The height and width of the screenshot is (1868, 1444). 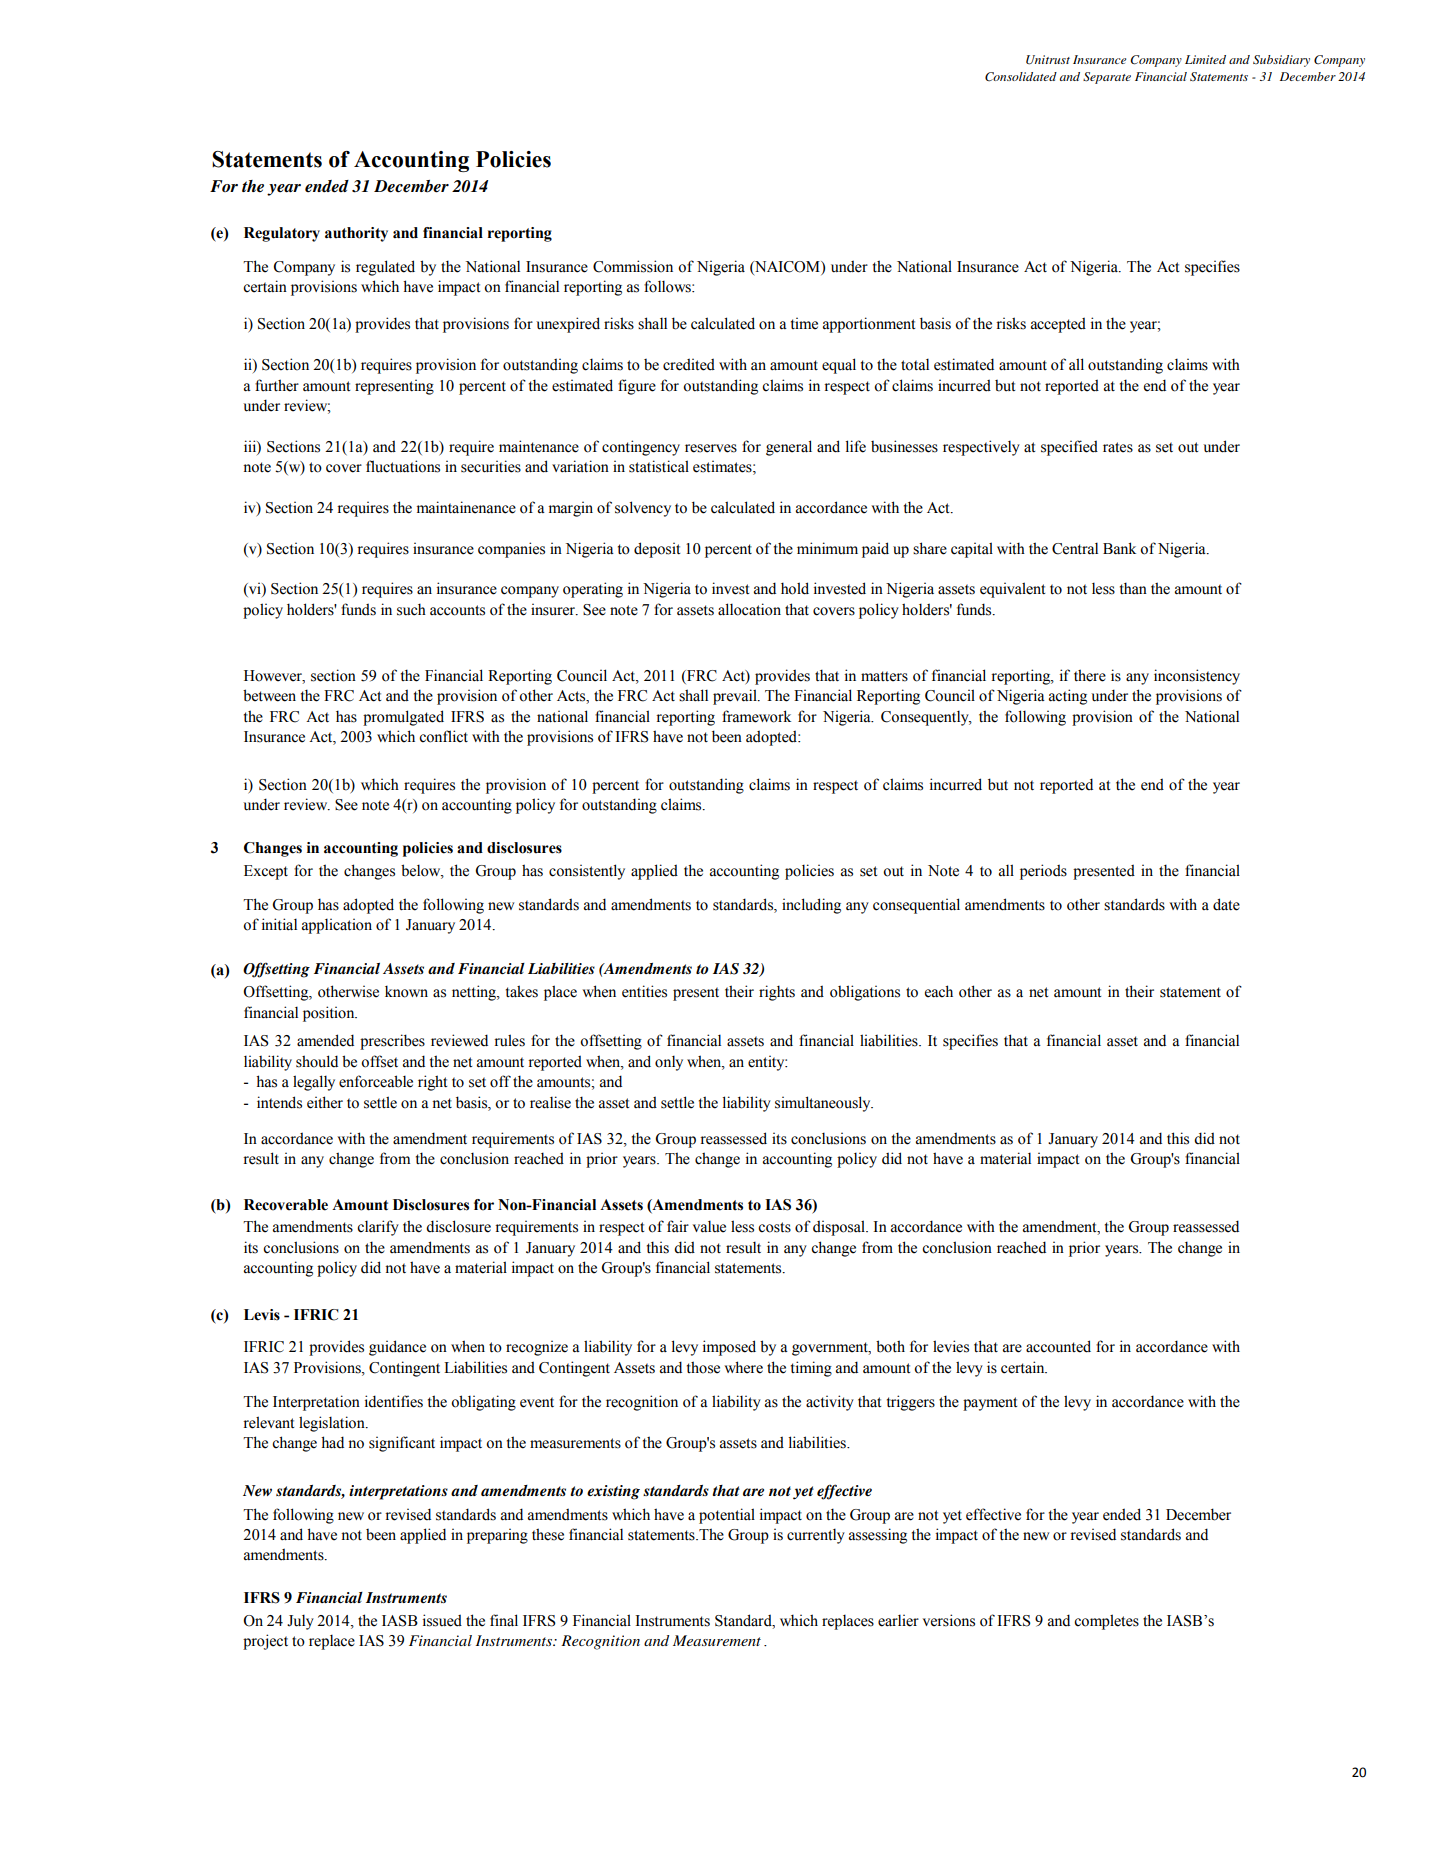 What do you see at coordinates (811, 906) in the screenshot?
I see `including` at bounding box center [811, 906].
